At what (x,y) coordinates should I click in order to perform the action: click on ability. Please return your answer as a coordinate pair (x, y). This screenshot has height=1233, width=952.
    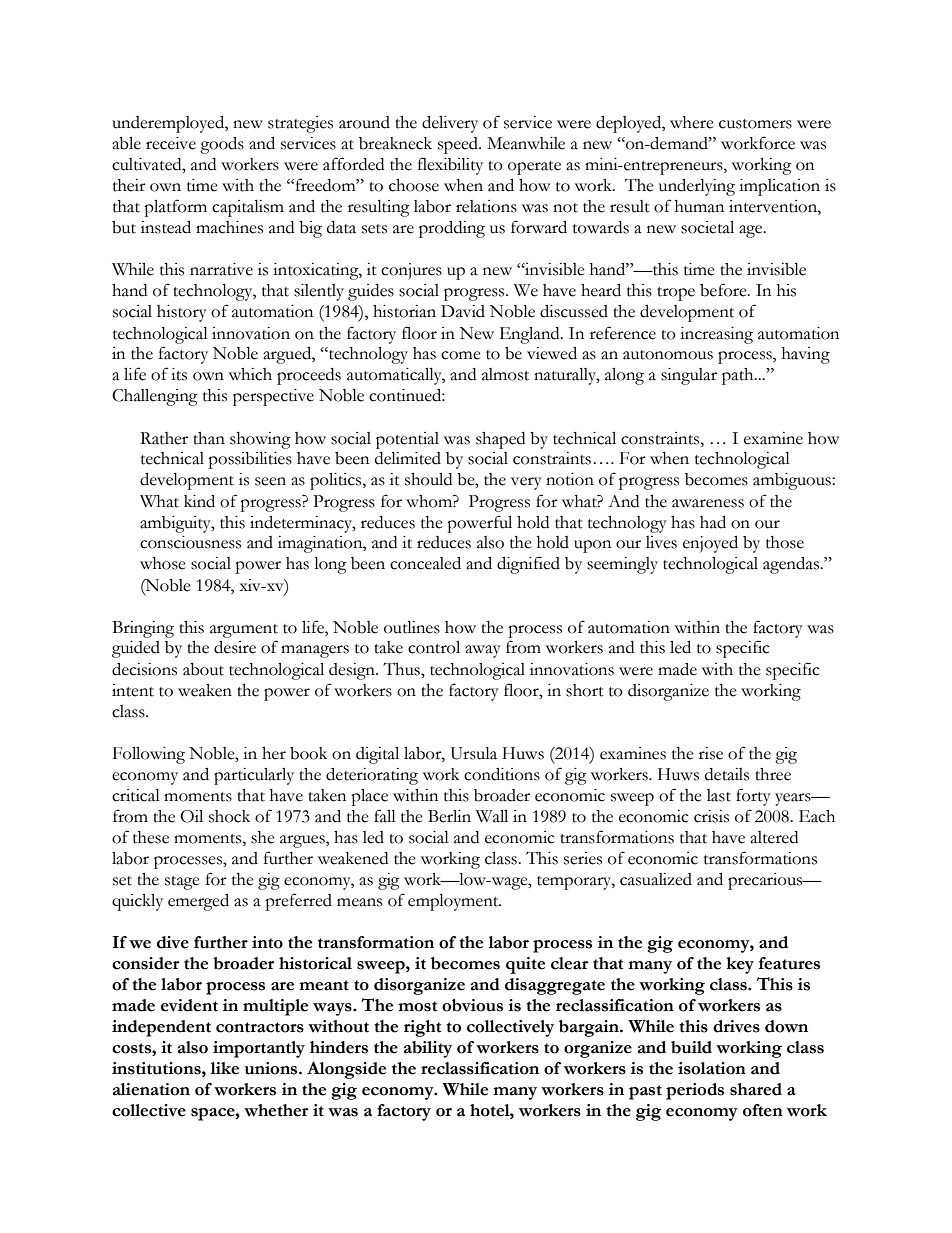
    Looking at the image, I should click on (428, 1049).
